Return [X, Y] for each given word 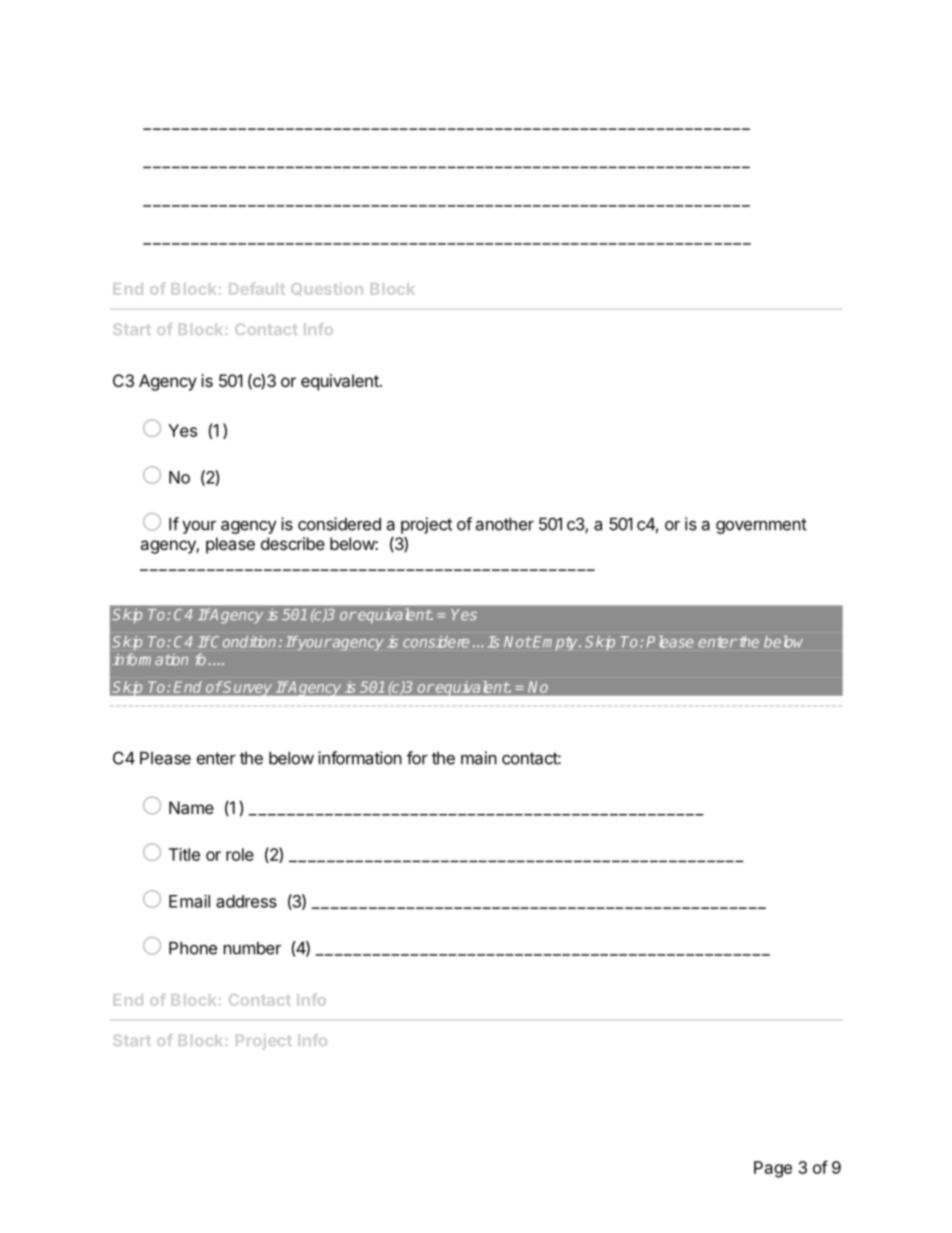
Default [257, 288]
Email [189, 901]
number [252, 948]
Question [327, 289]
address [246, 901]
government [761, 526]
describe [293, 543]
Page [773, 1169]
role [240, 854]
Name [191, 807]
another [505, 524]
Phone [193, 948]
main [479, 758]
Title [184, 854]
